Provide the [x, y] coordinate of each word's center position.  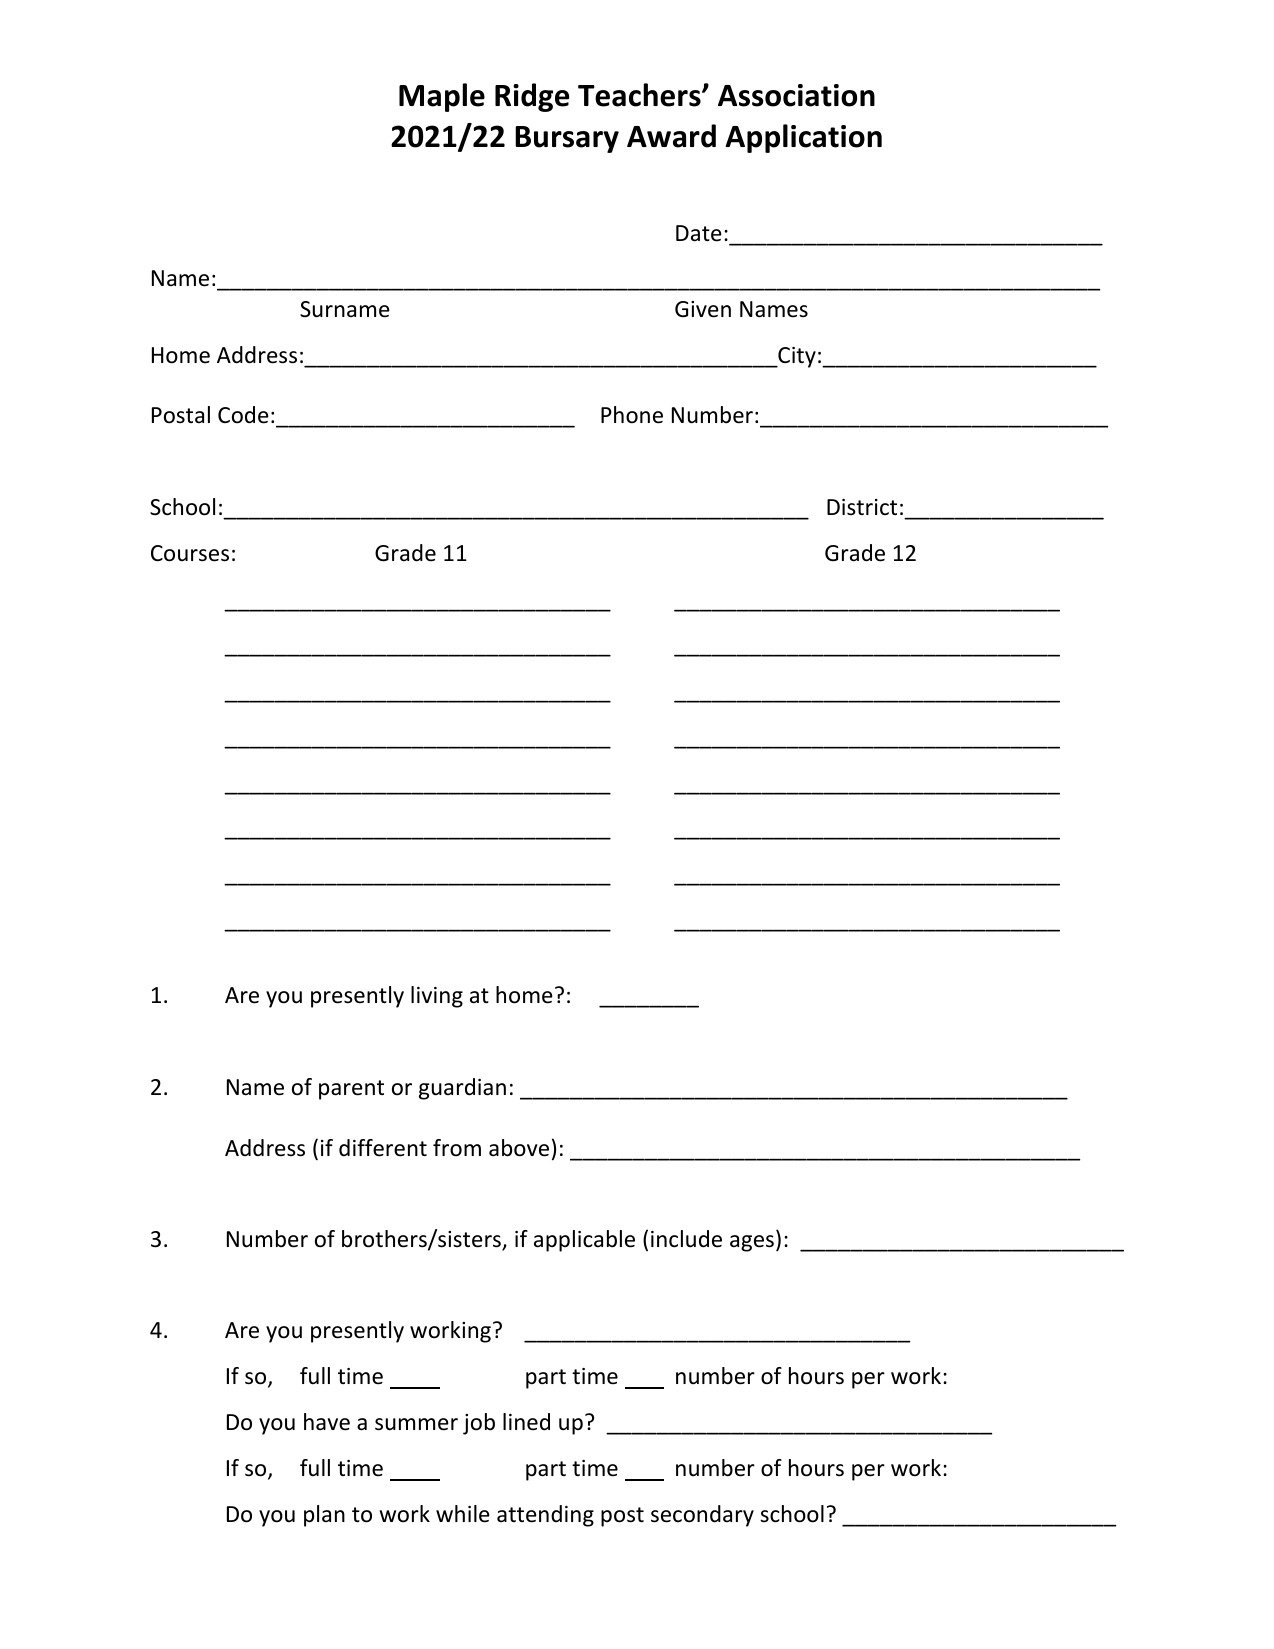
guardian [462, 1089]
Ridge [532, 97]
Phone [632, 415]
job [479, 1424]
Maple [442, 97]
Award [671, 136]
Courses [190, 553]
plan [324, 1516]
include [686, 1239]
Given [703, 309]
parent [351, 1090]
